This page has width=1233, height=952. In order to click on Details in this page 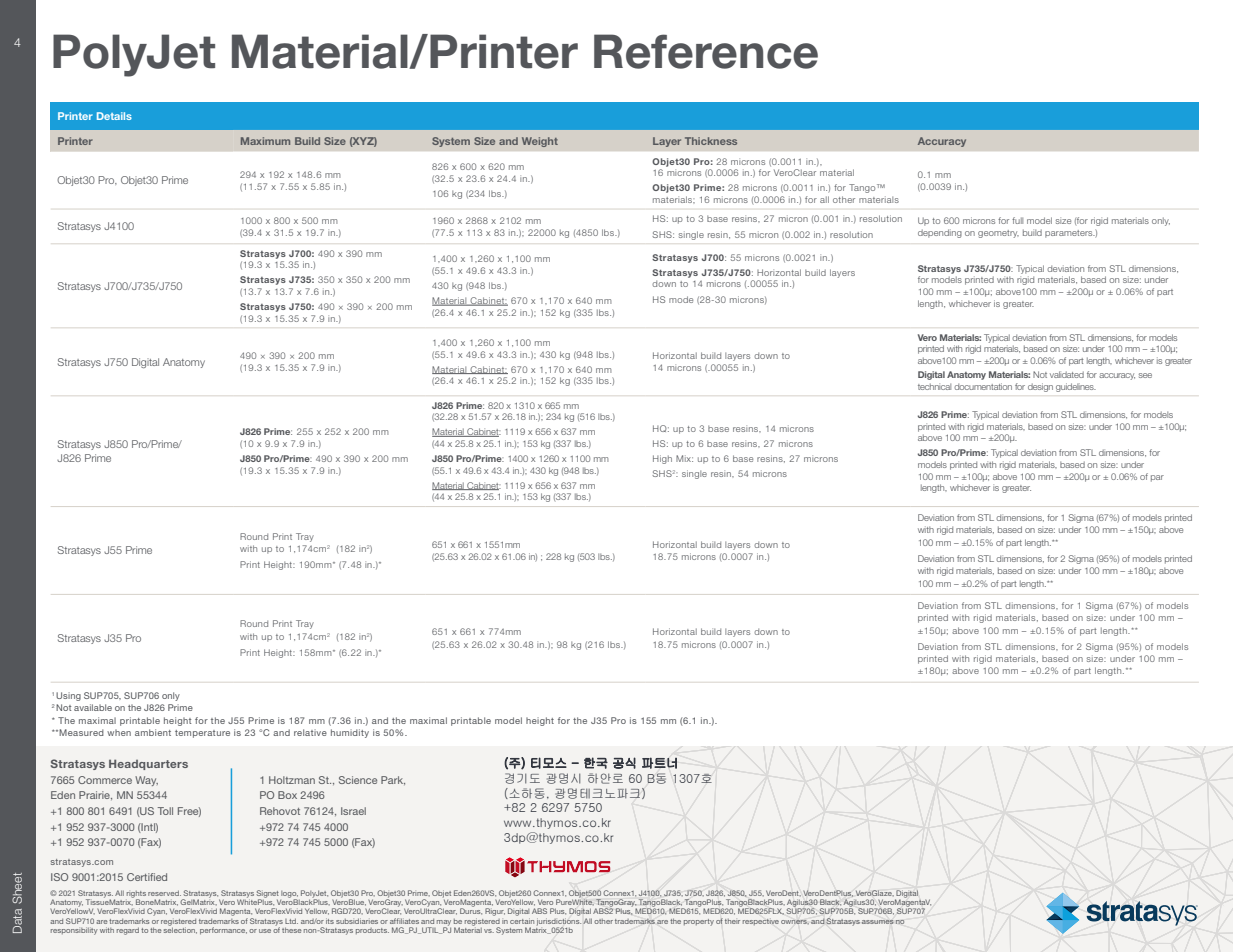, I will do `click(114, 116)`.
